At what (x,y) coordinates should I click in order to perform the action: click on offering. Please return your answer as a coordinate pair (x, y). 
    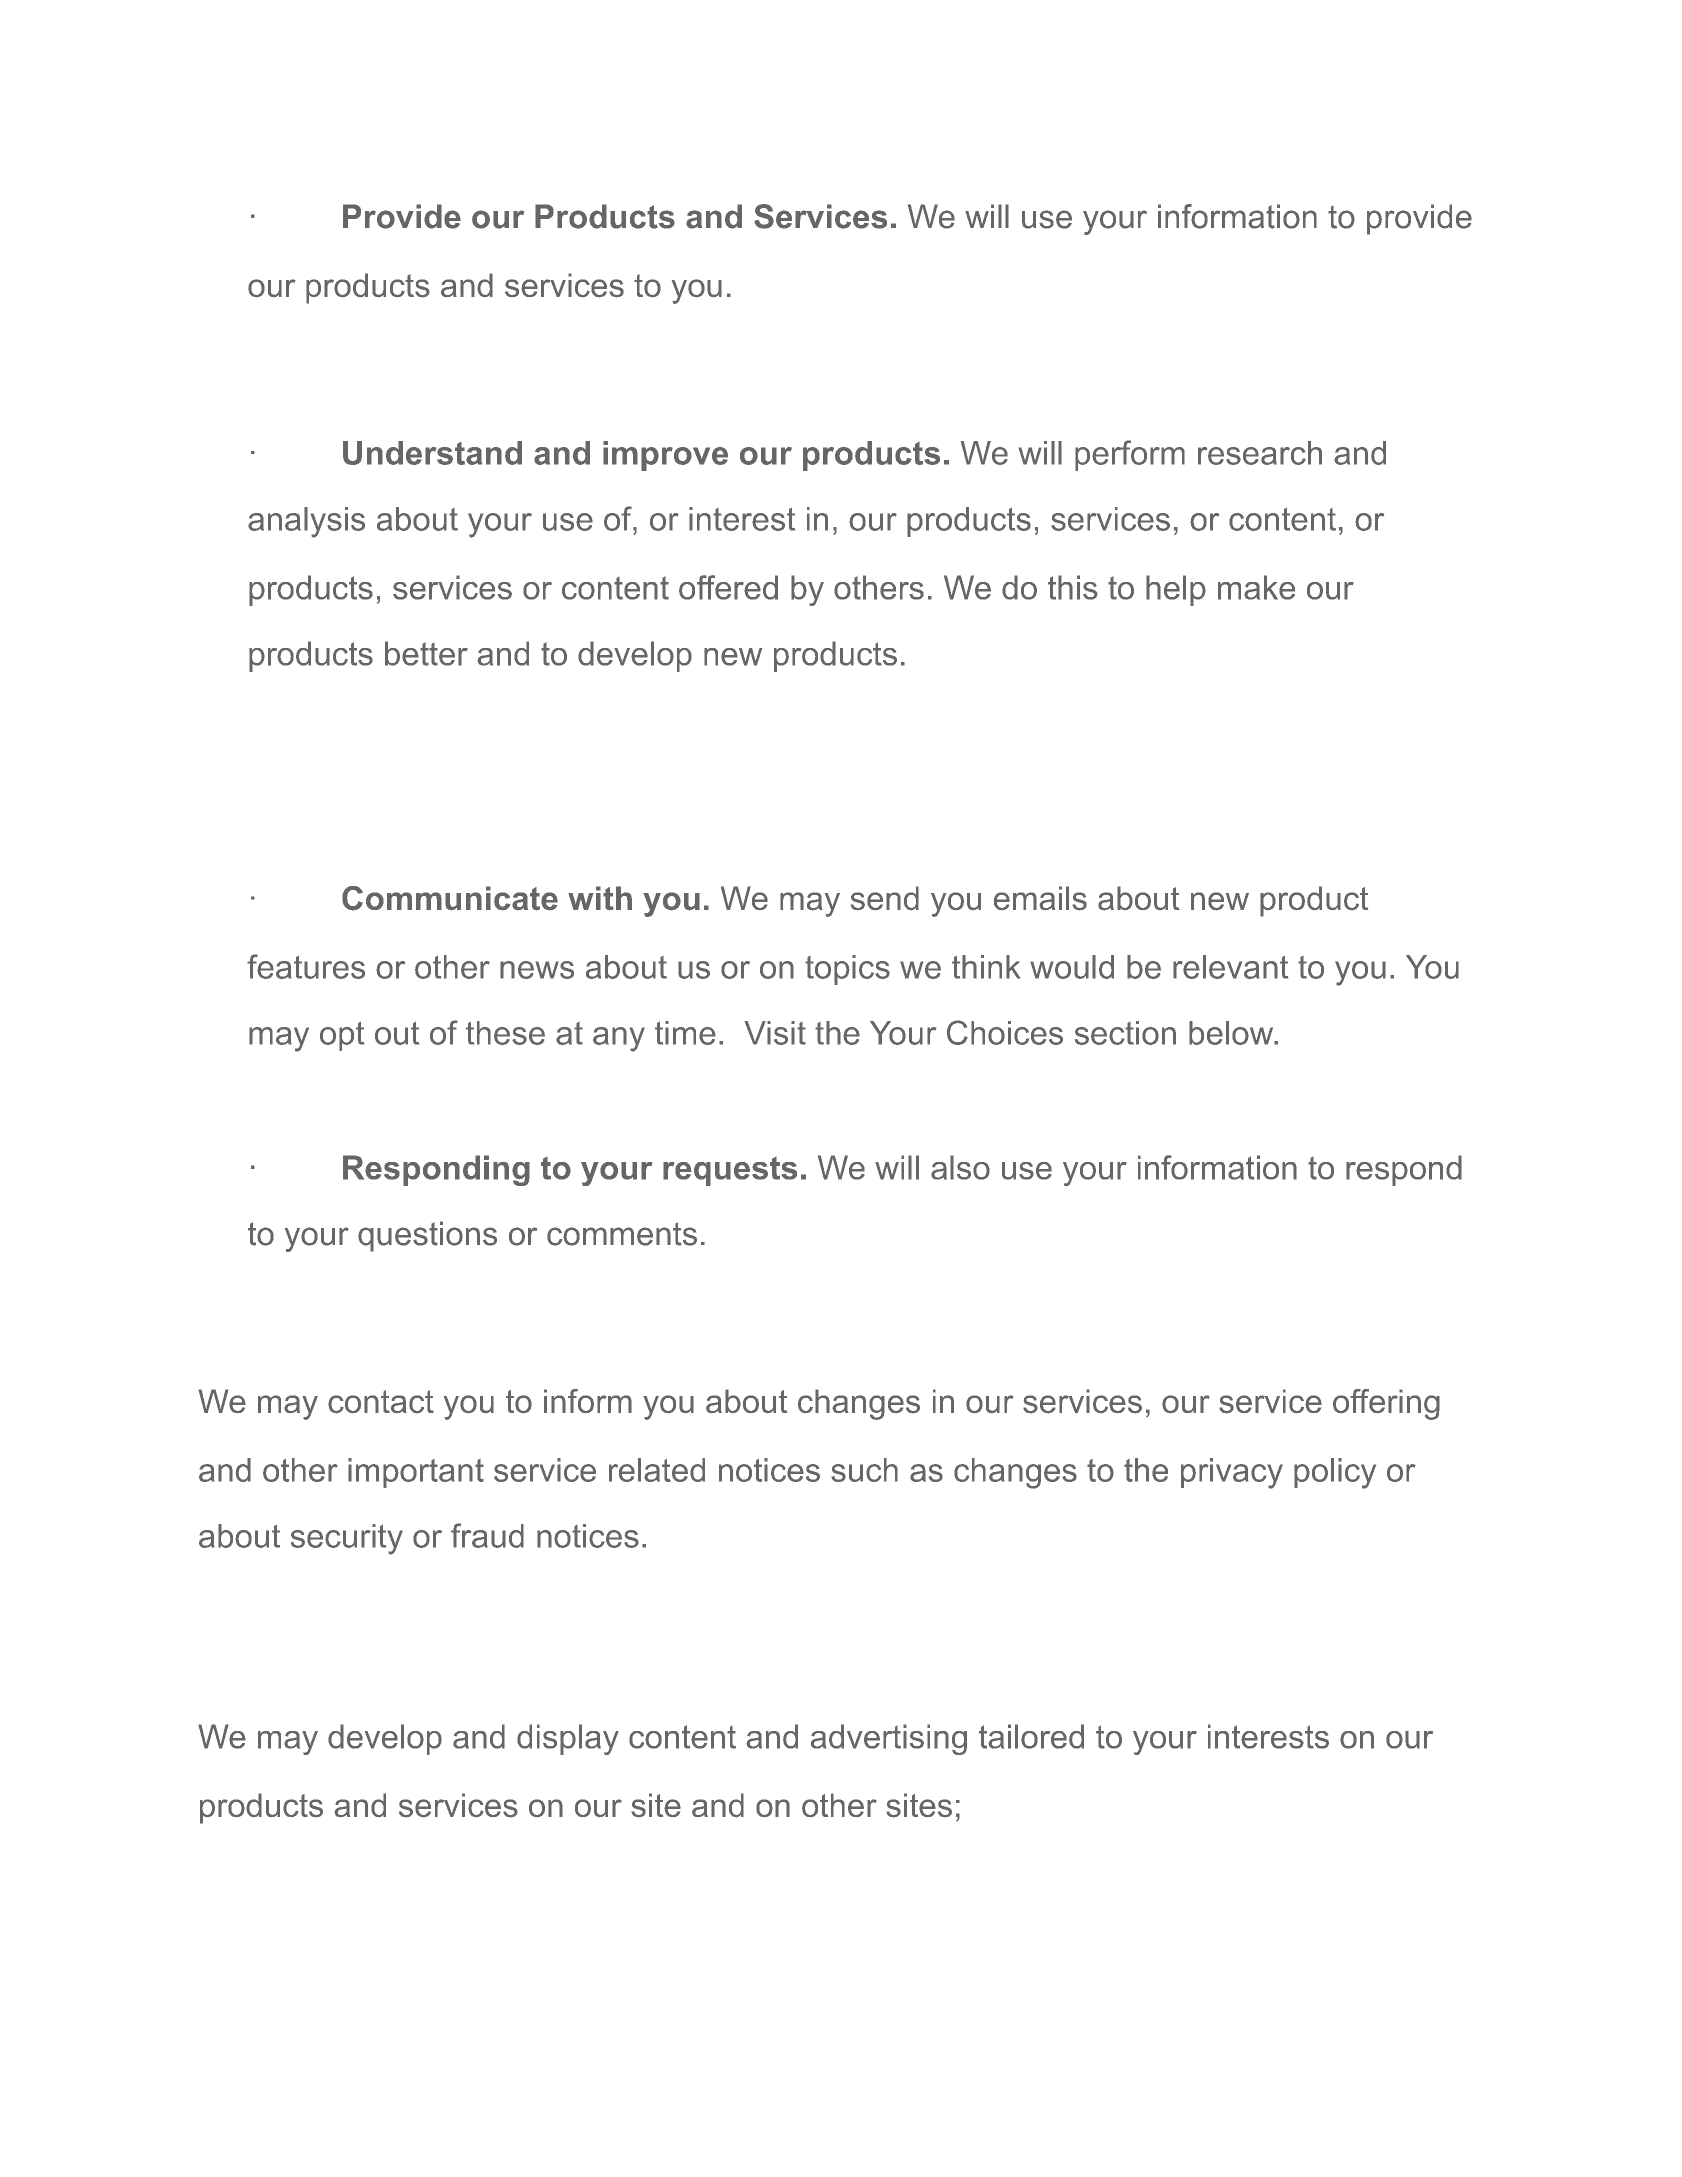
    Looking at the image, I should click on (1386, 1404).
